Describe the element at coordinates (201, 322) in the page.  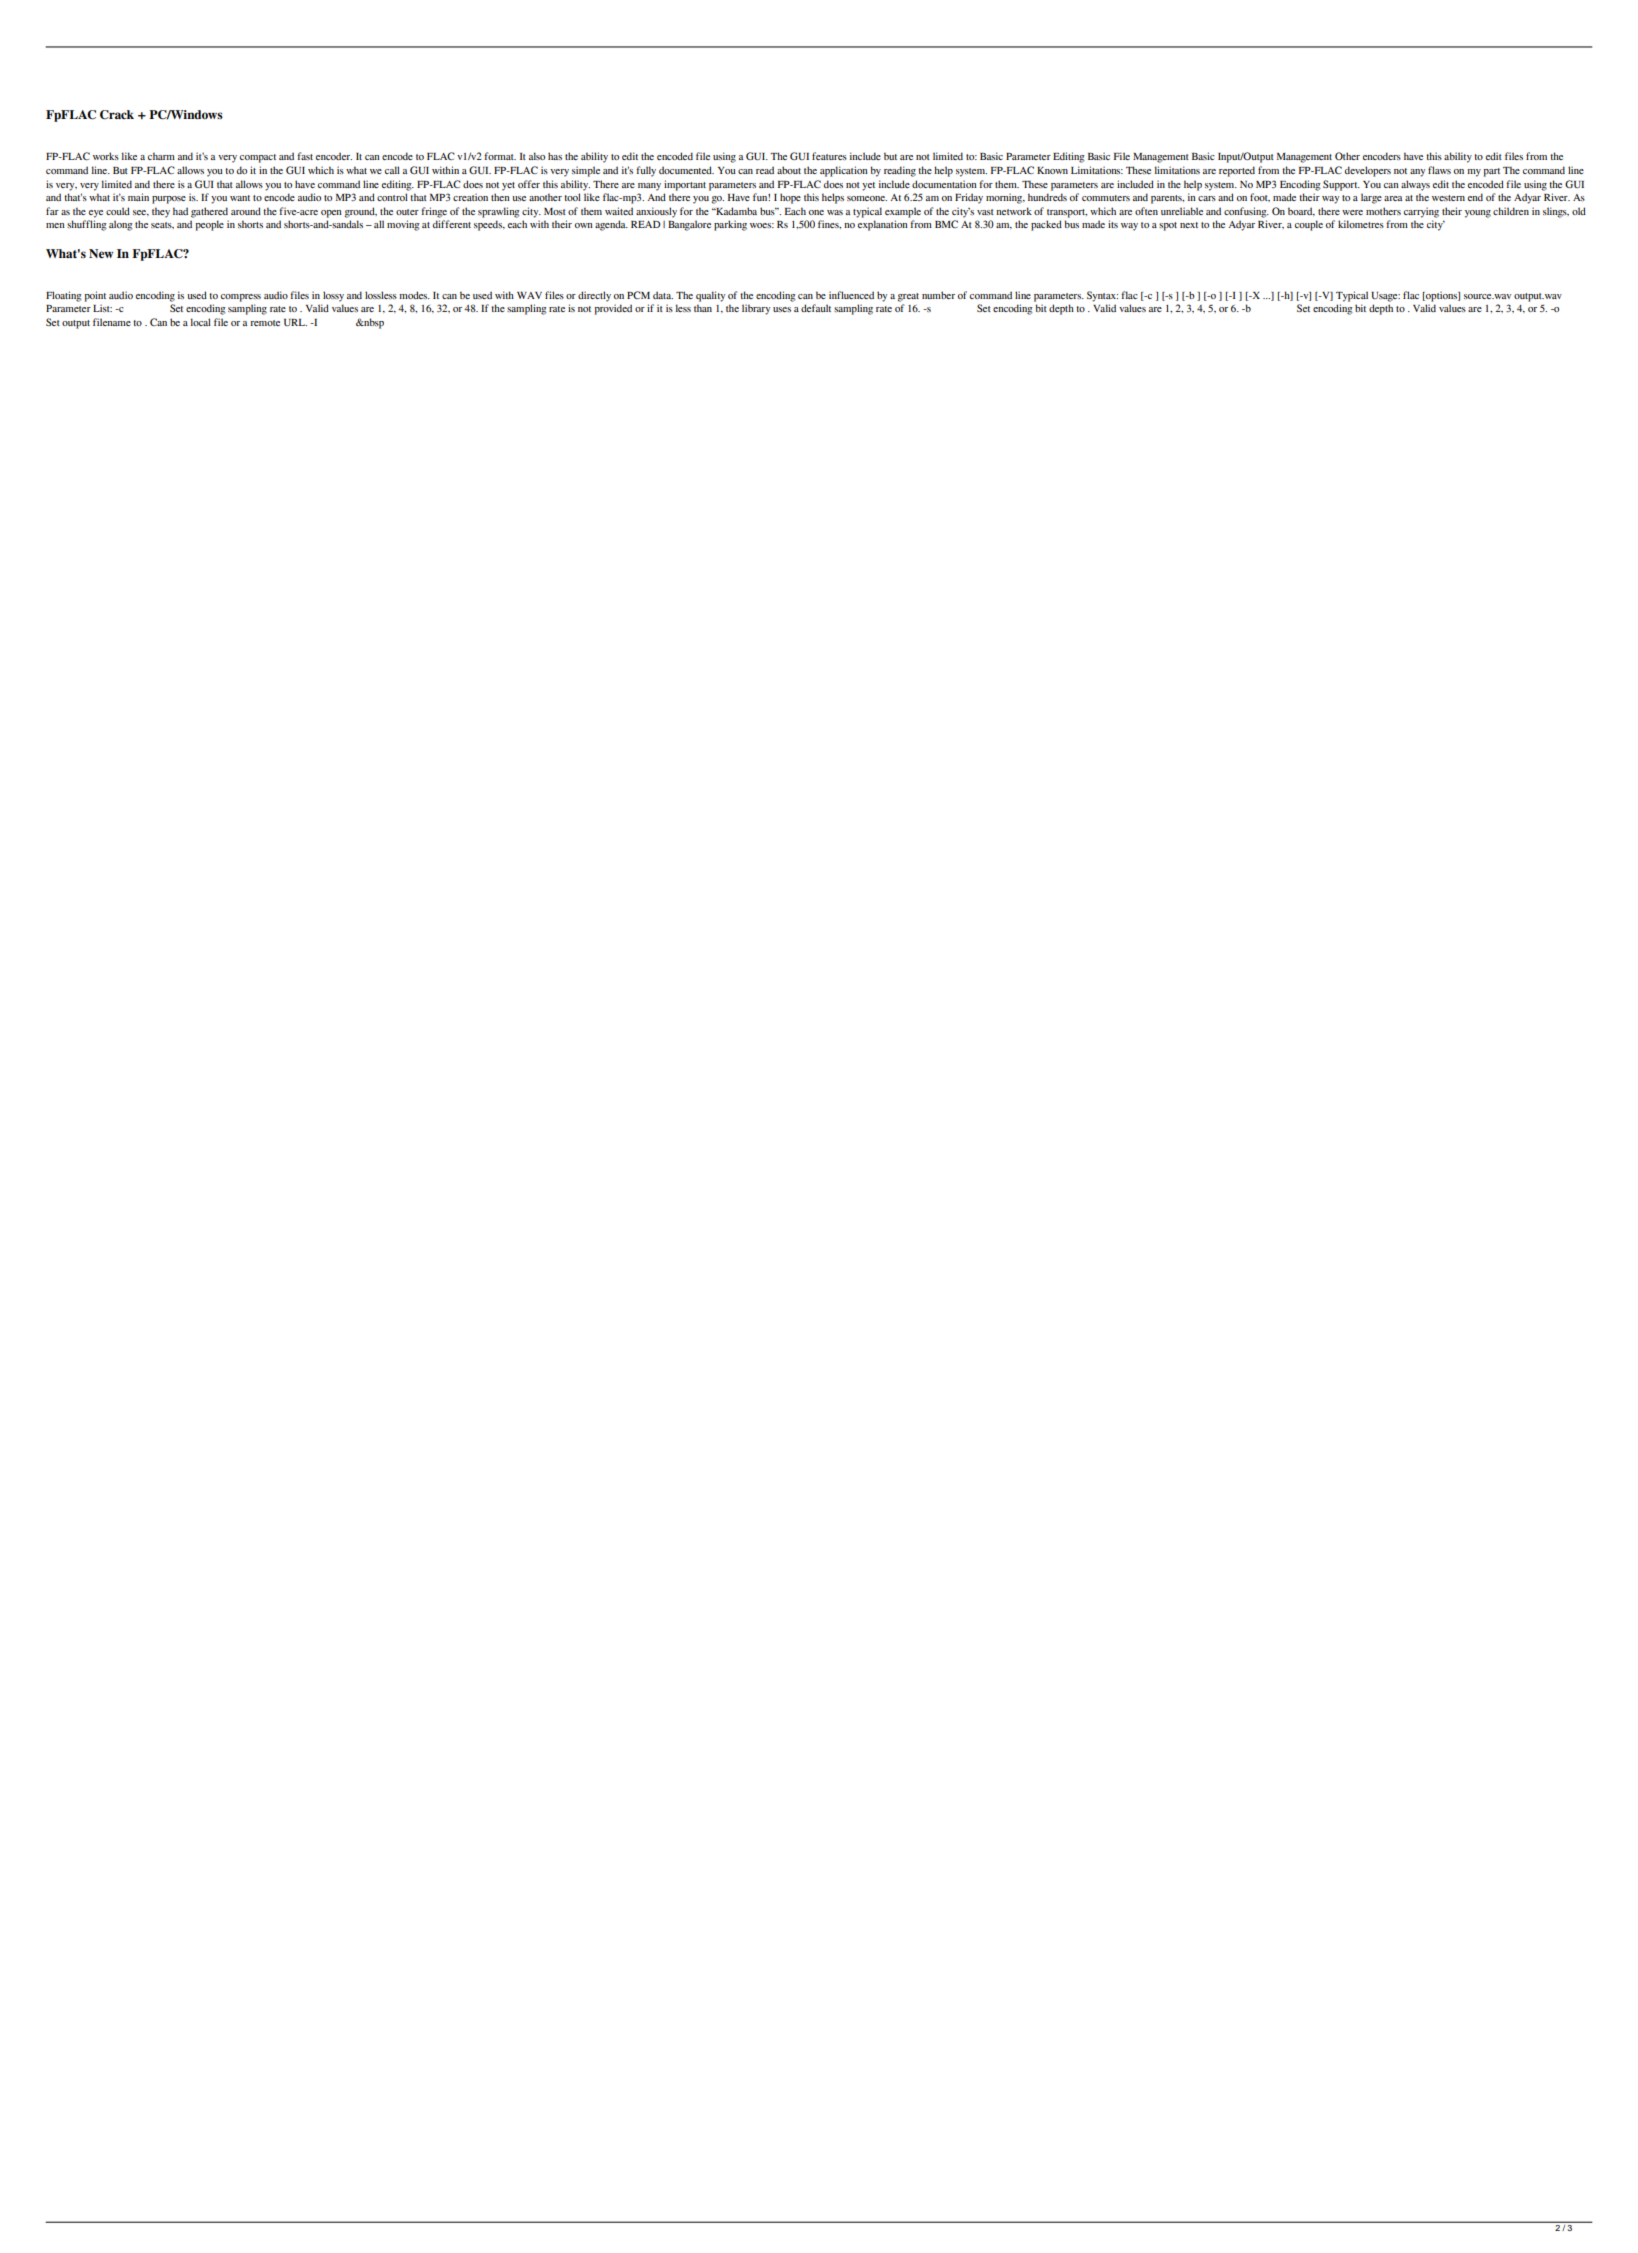
I see `local` at that location.
